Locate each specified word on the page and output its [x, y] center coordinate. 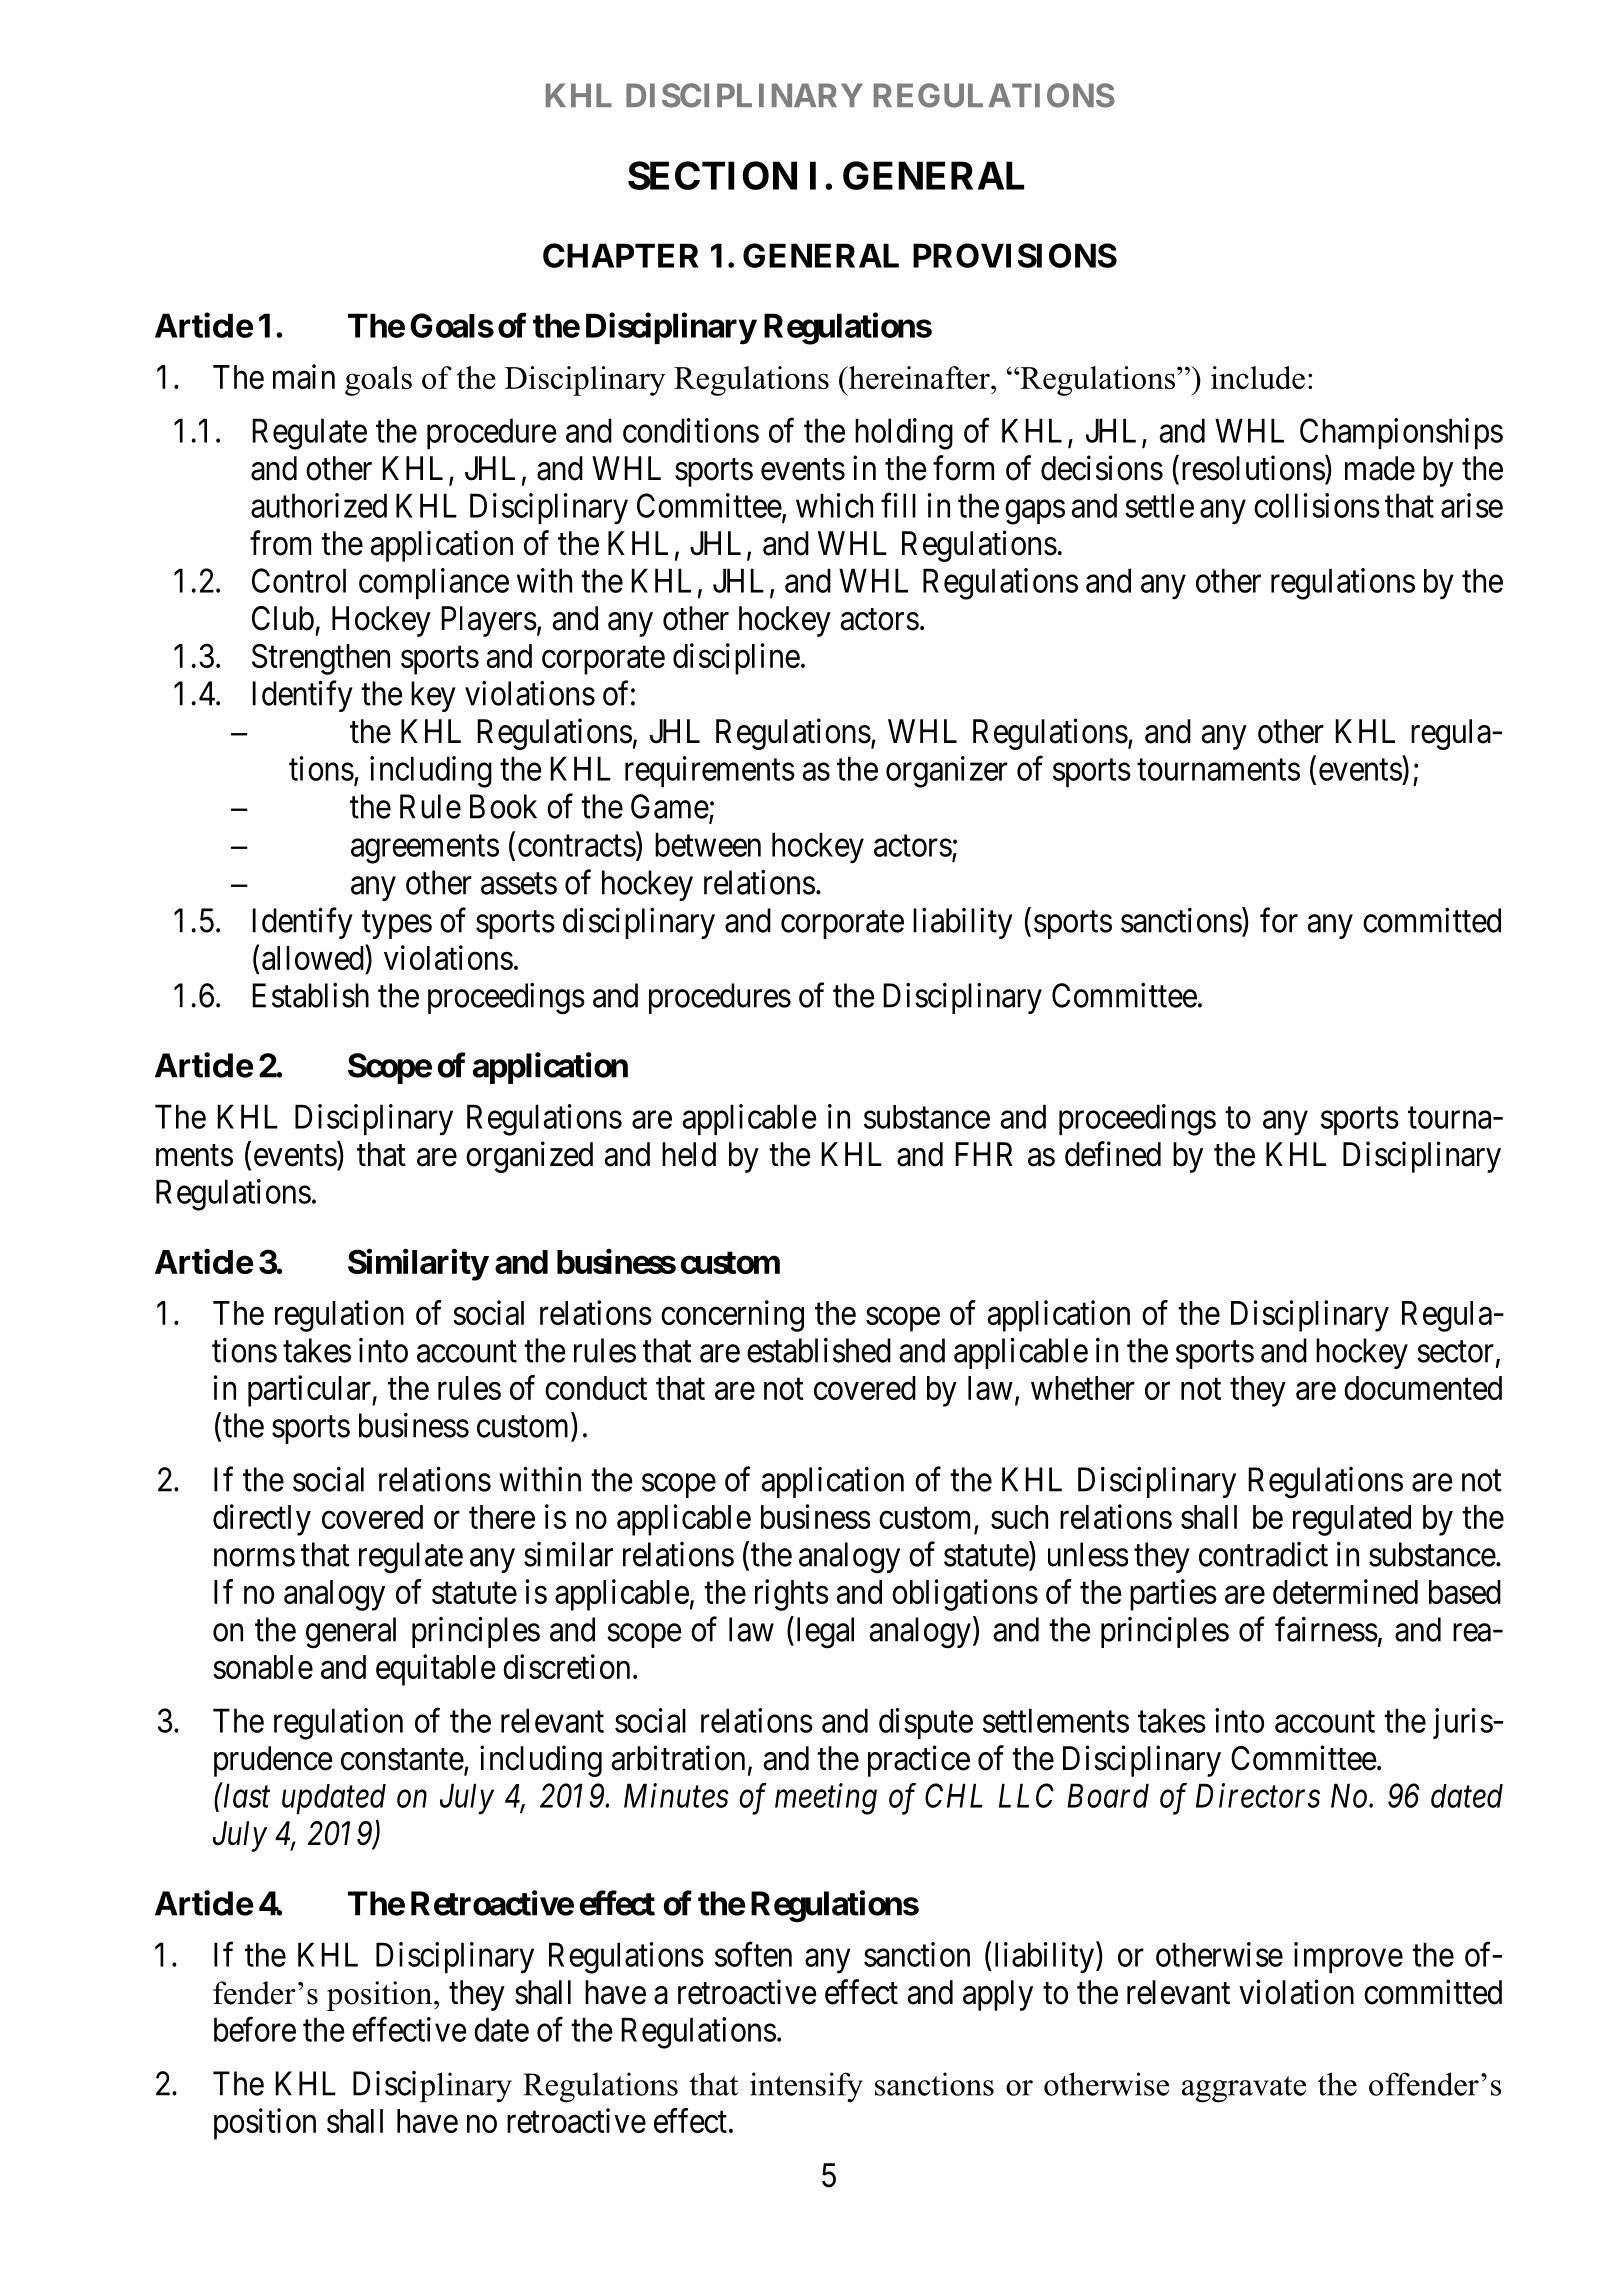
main [304, 376]
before [255, 2029]
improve [1348, 1957]
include [1258, 377]
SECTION [712, 175]
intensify [806, 2087]
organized [529, 1157]
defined [1113, 1154]
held [689, 1154]
